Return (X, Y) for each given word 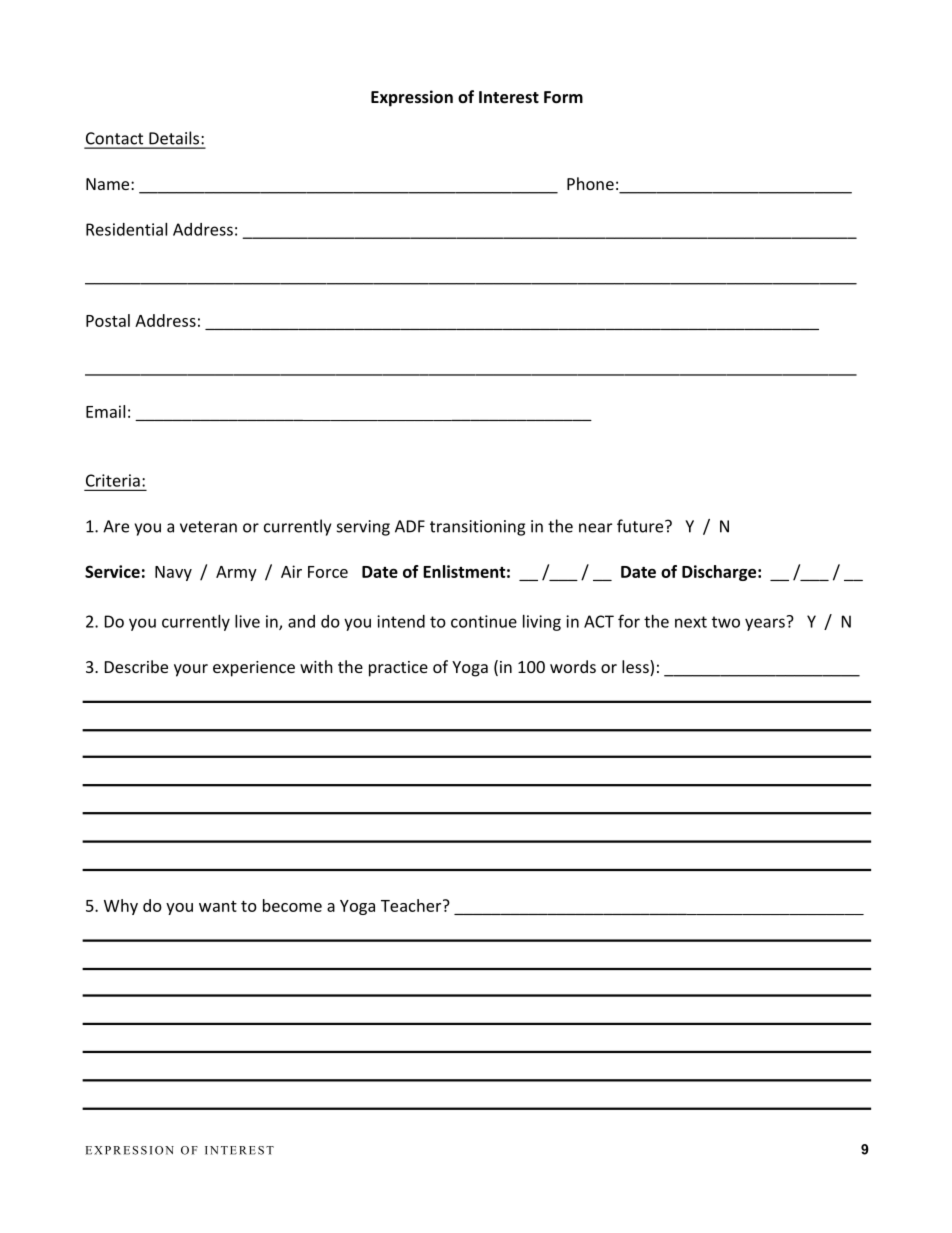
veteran (208, 527)
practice (398, 669)
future (641, 526)
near (595, 528)
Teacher (412, 905)
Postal (108, 320)
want (218, 906)
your (191, 670)
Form (563, 97)
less (636, 668)
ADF (410, 526)
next (691, 622)
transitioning (477, 528)
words (573, 666)
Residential (126, 229)
